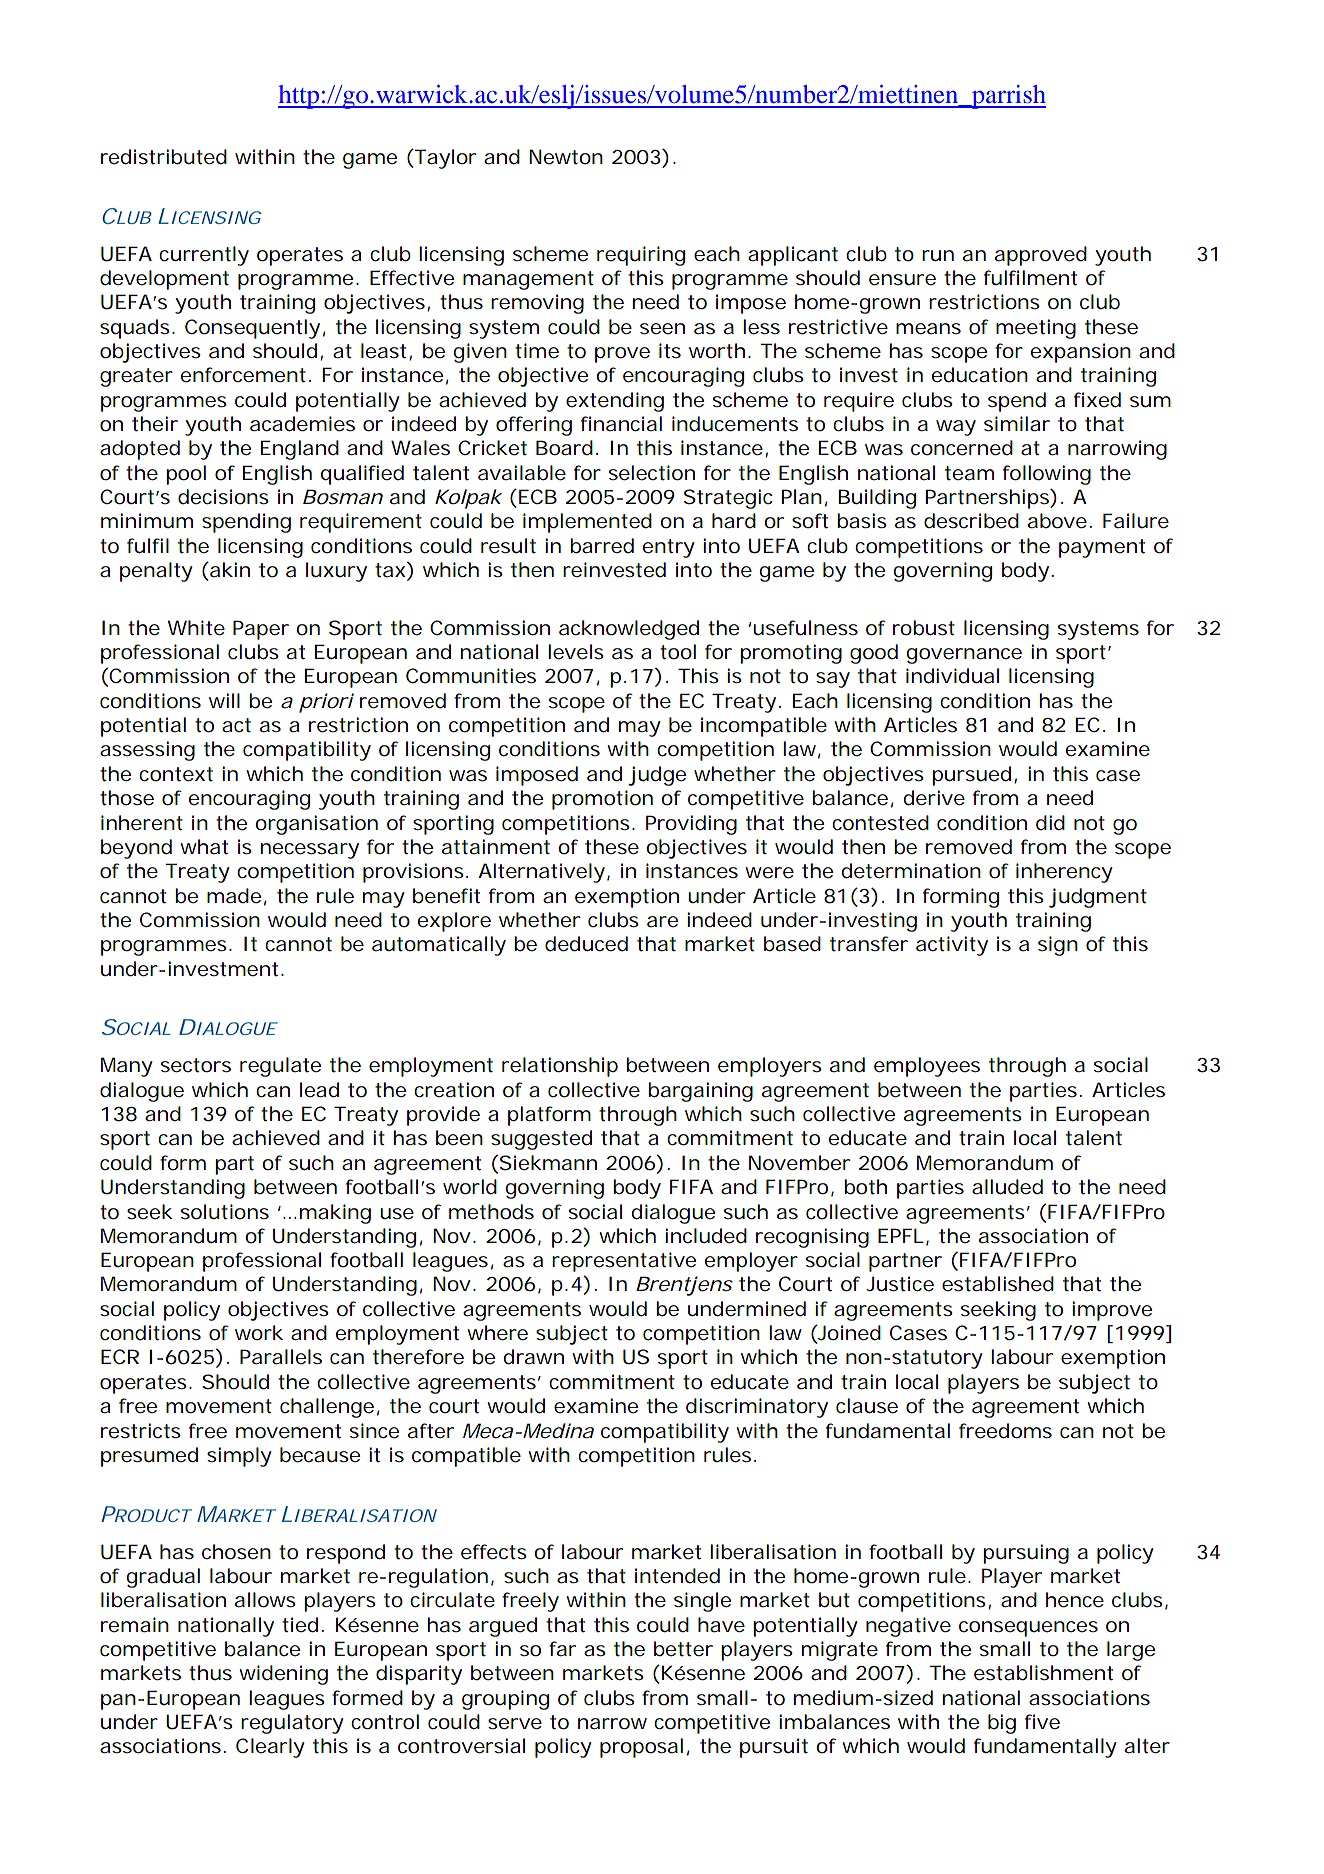 This page has width=1324, height=1874. Describe the element at coordinates (678, 652) in the page. I see `tool` at that location.
